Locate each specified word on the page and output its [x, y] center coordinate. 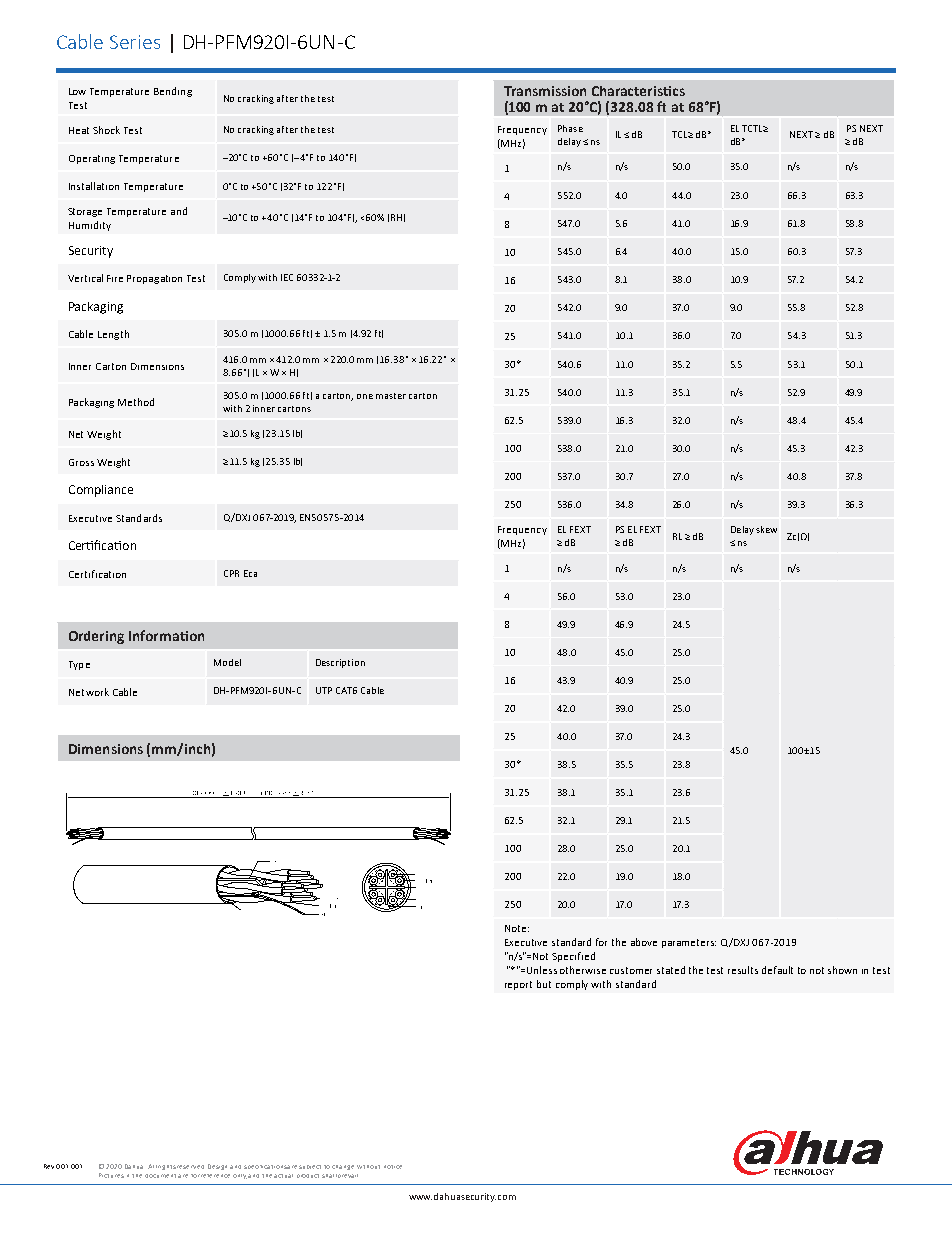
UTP [324, 690]
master [391, 396]
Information [166, 635]
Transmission [545, 91]
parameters [689, 943]
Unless [542, 970]
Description [340, 663]
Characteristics [638, 91]
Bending [173, 92]
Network [89, 692]
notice [393, 1167]
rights [167, 1167]
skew [766, 529]
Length [113, 335]
